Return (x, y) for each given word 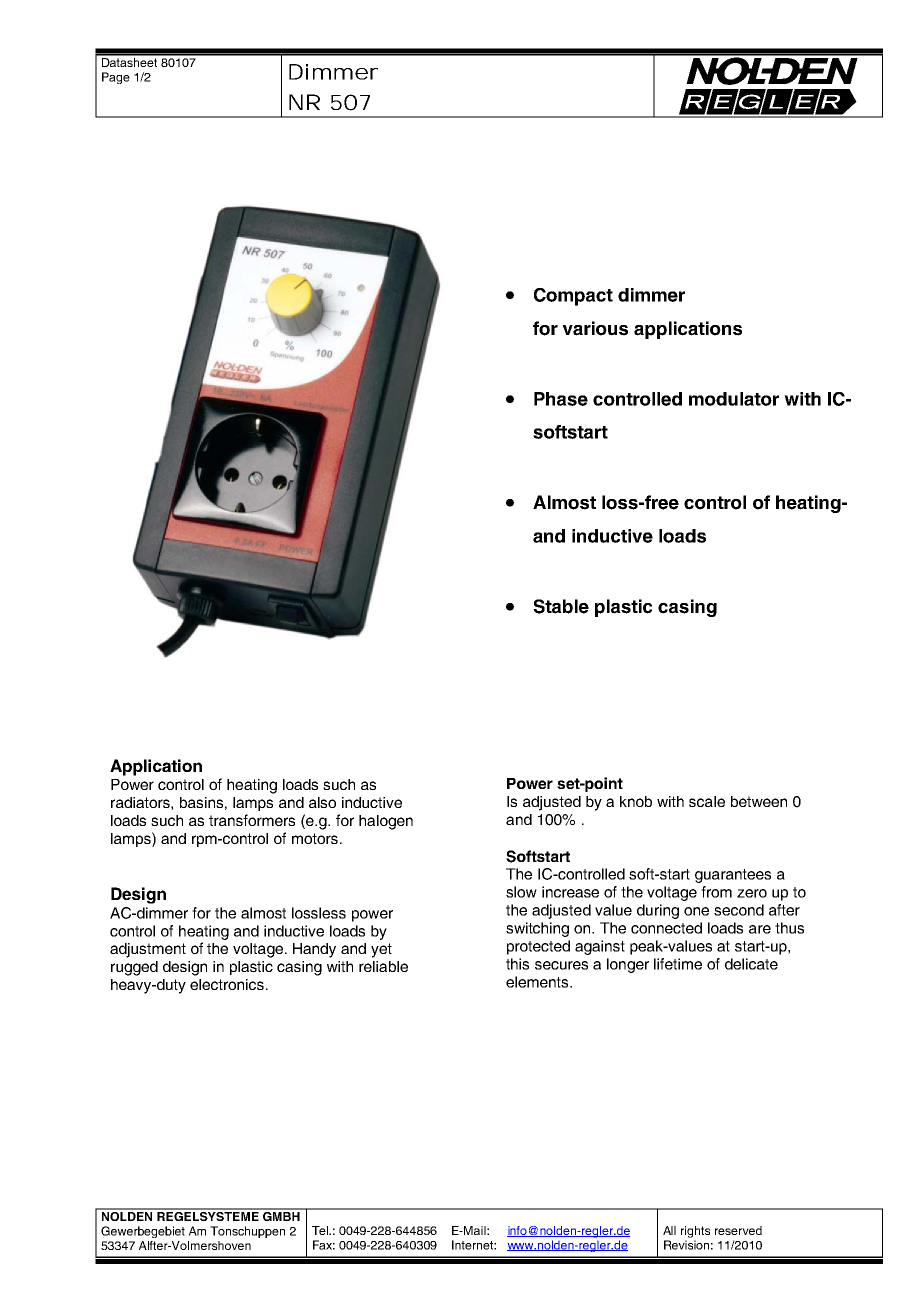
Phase (561, 399)
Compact (573, 297)
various (595, 328)
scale (707, 801)
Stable (561, 606)
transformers (252, 820)
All (669, 1230)
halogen (386, 822)
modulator (734, 399)
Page (116, 78)
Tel (321, 1230)
